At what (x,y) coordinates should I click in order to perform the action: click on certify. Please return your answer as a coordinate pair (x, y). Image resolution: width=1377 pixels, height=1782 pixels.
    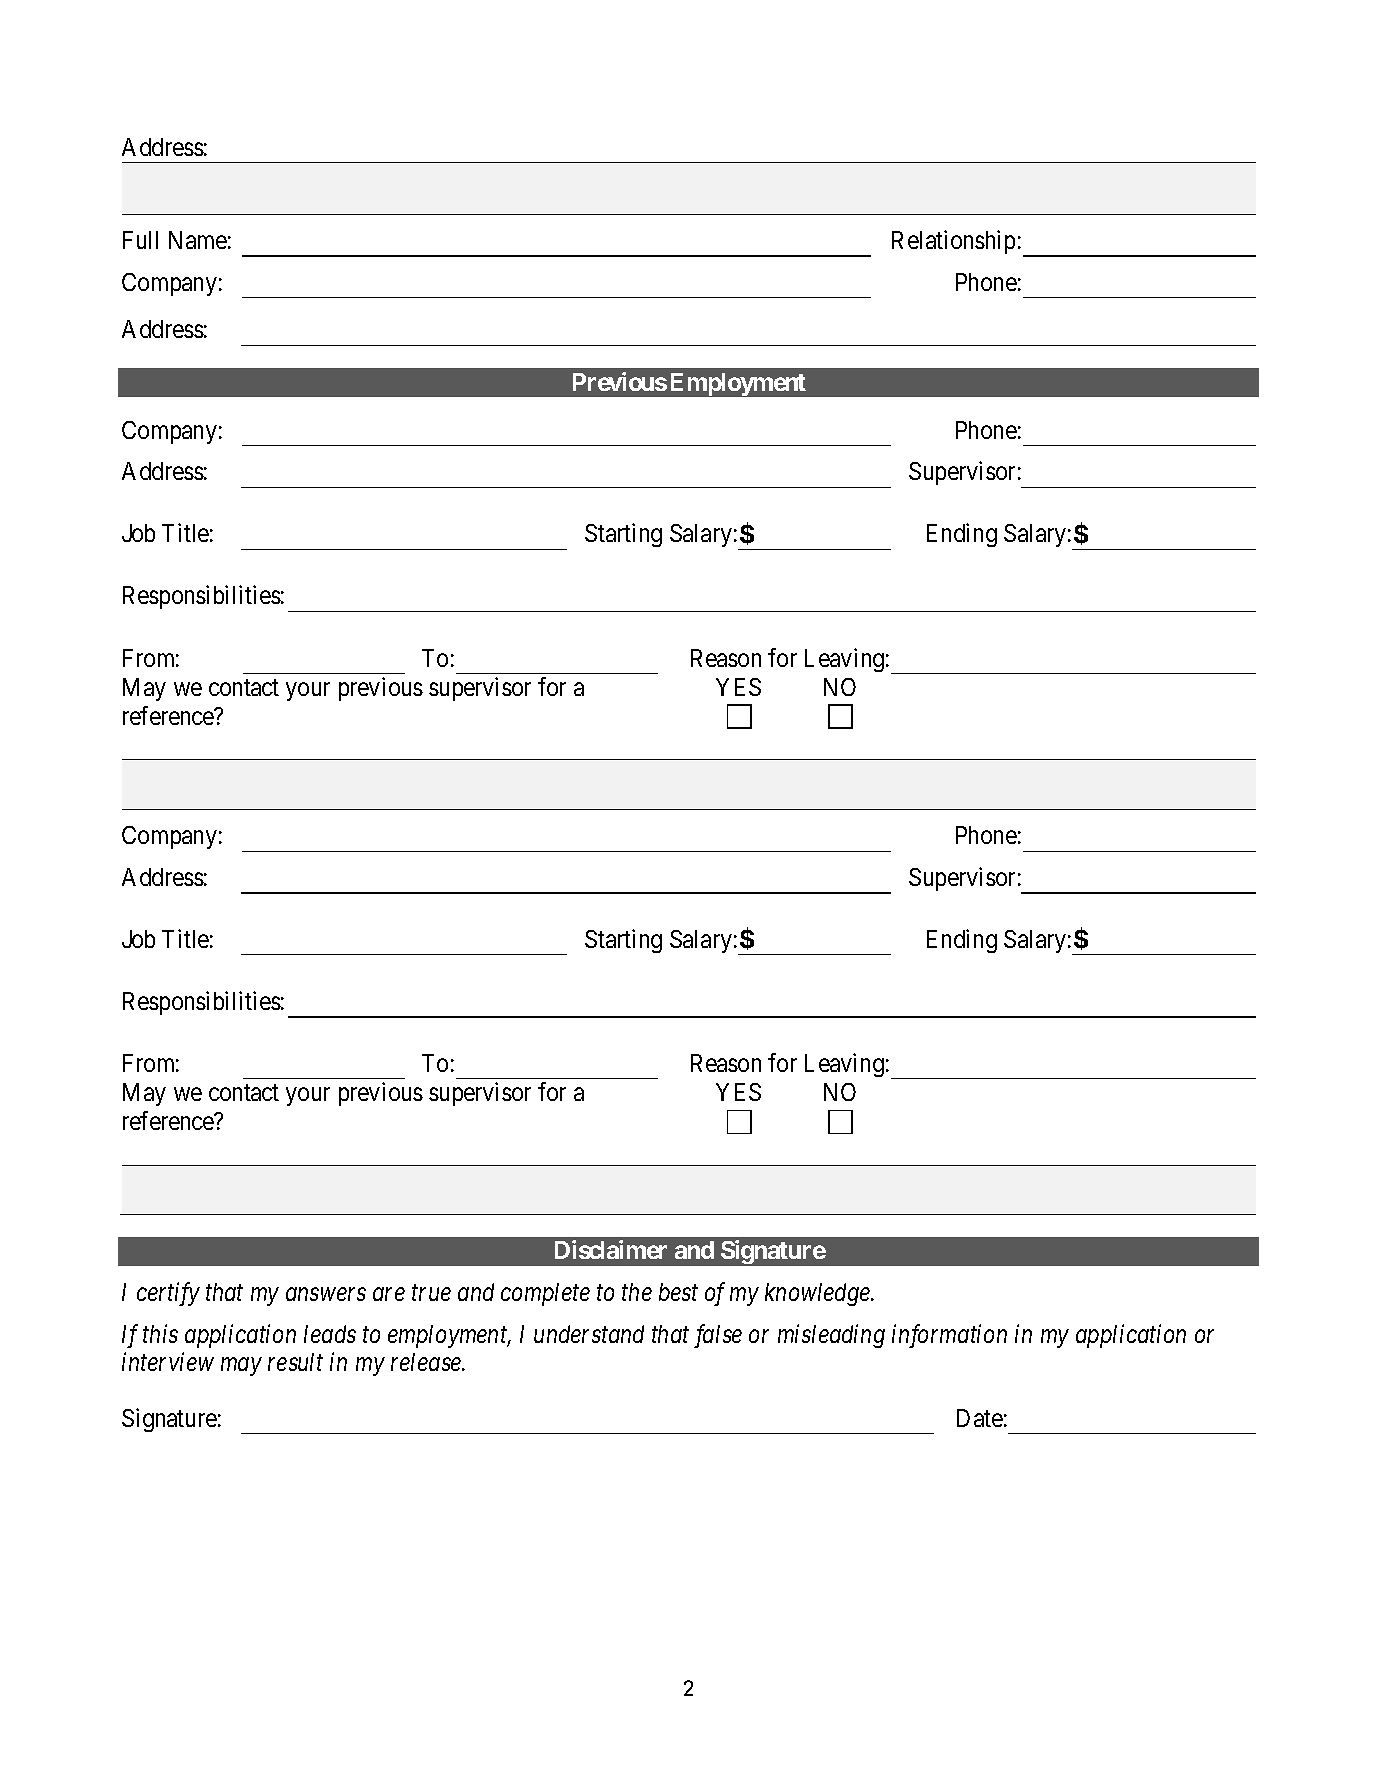
    Looking at the image, I should click on (168, 1294).
